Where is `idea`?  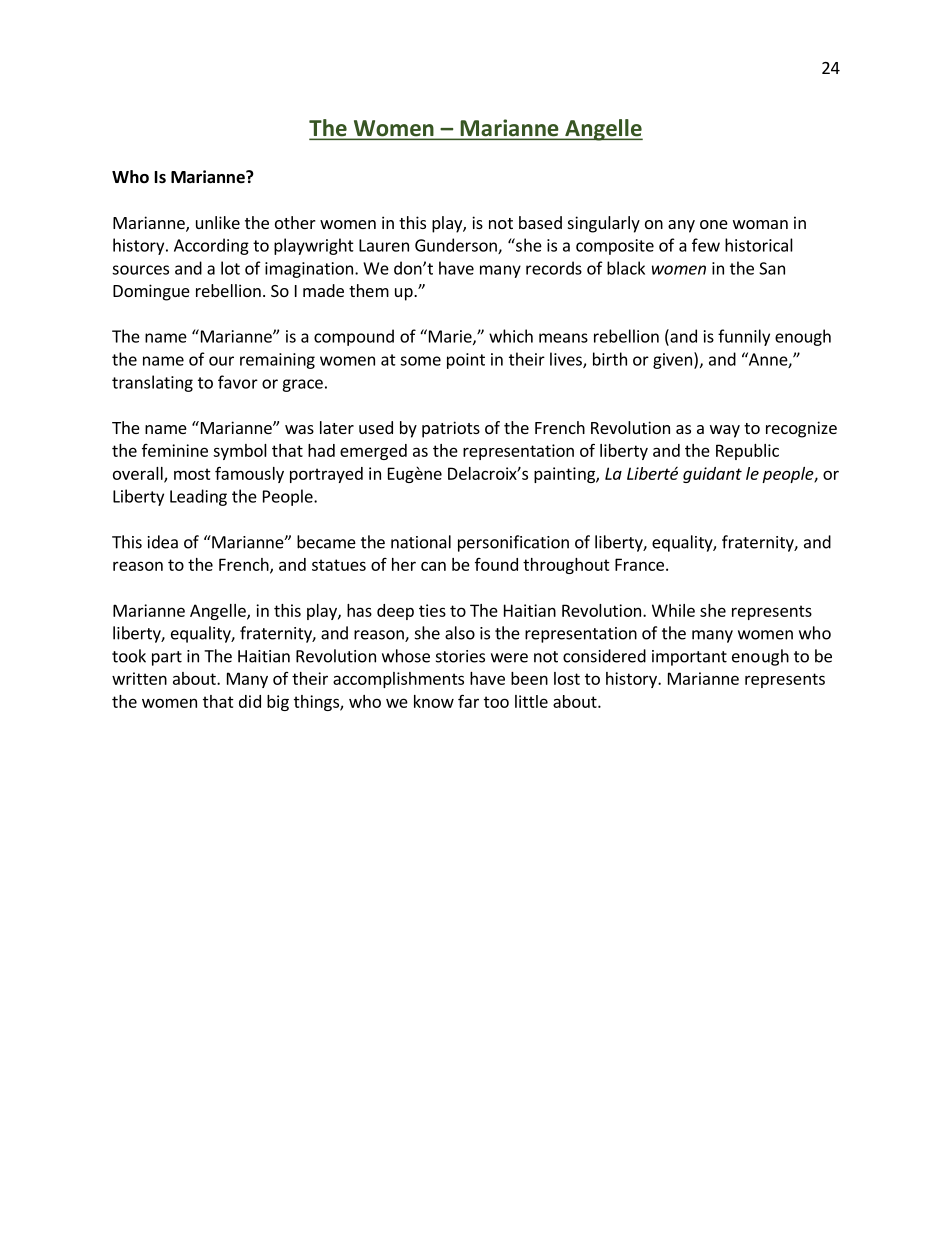
idea is located at coordinates (163, 542).
